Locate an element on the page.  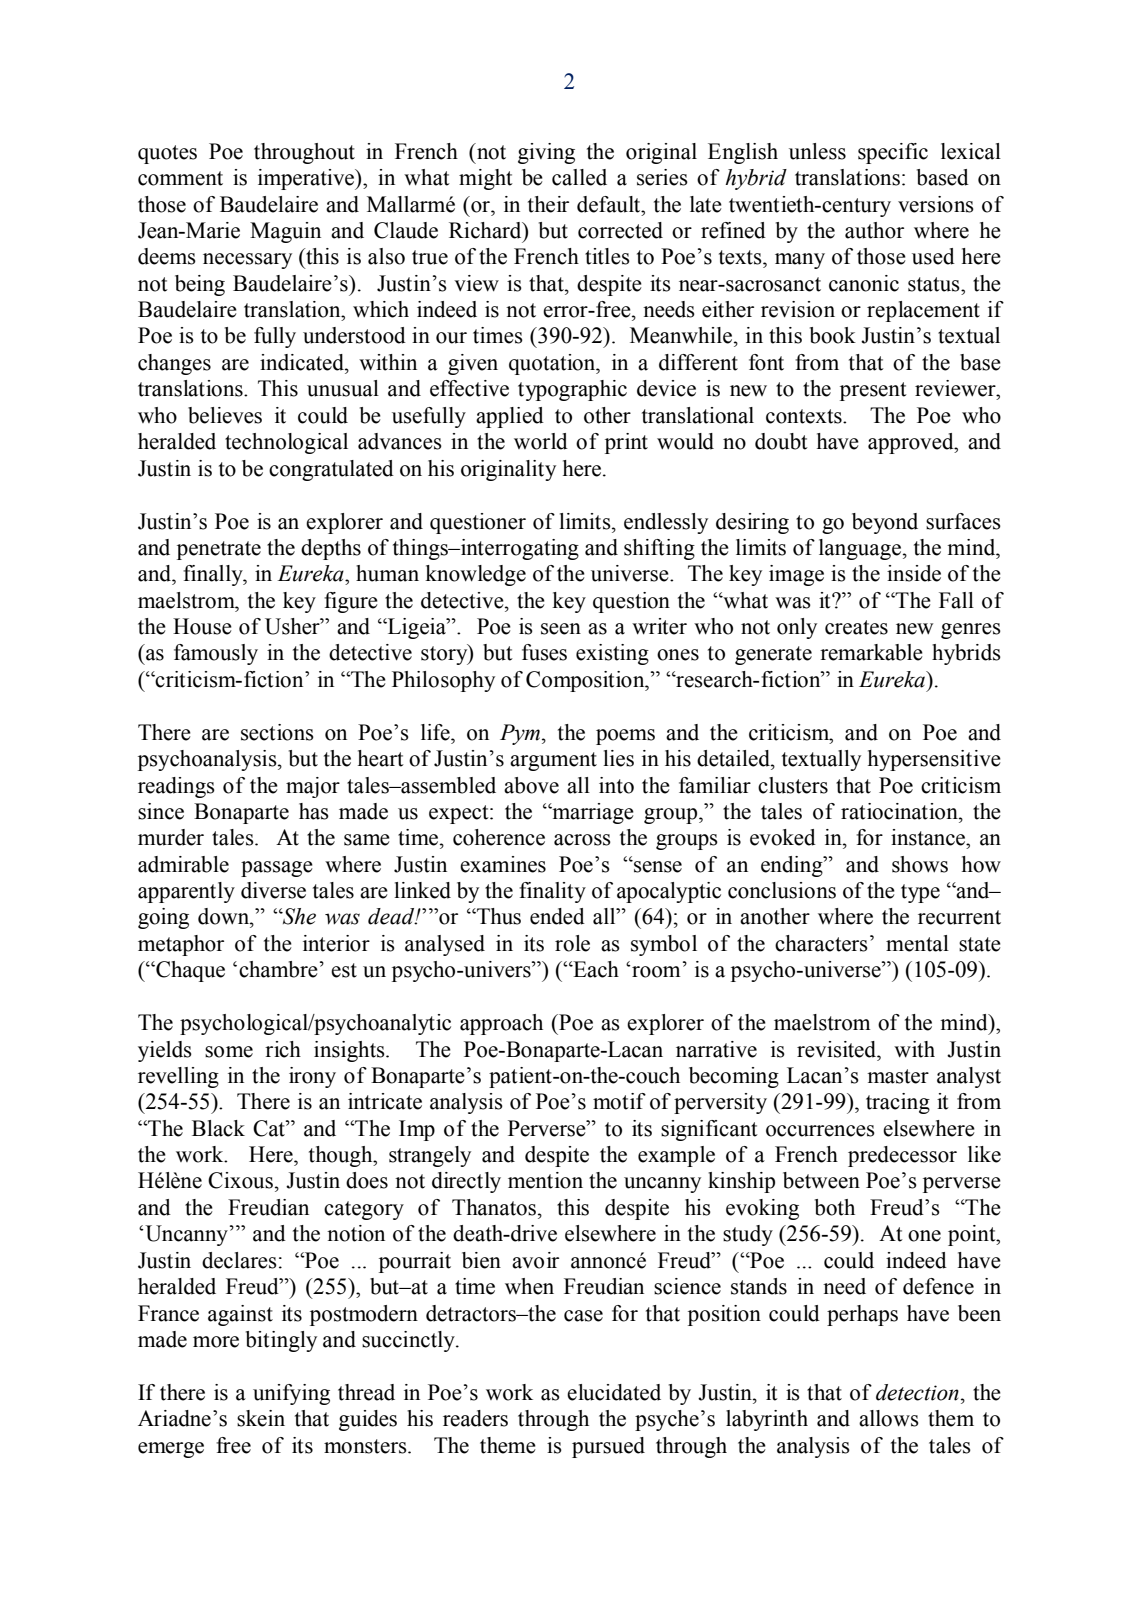
world is located at coordinates (541, 441).
